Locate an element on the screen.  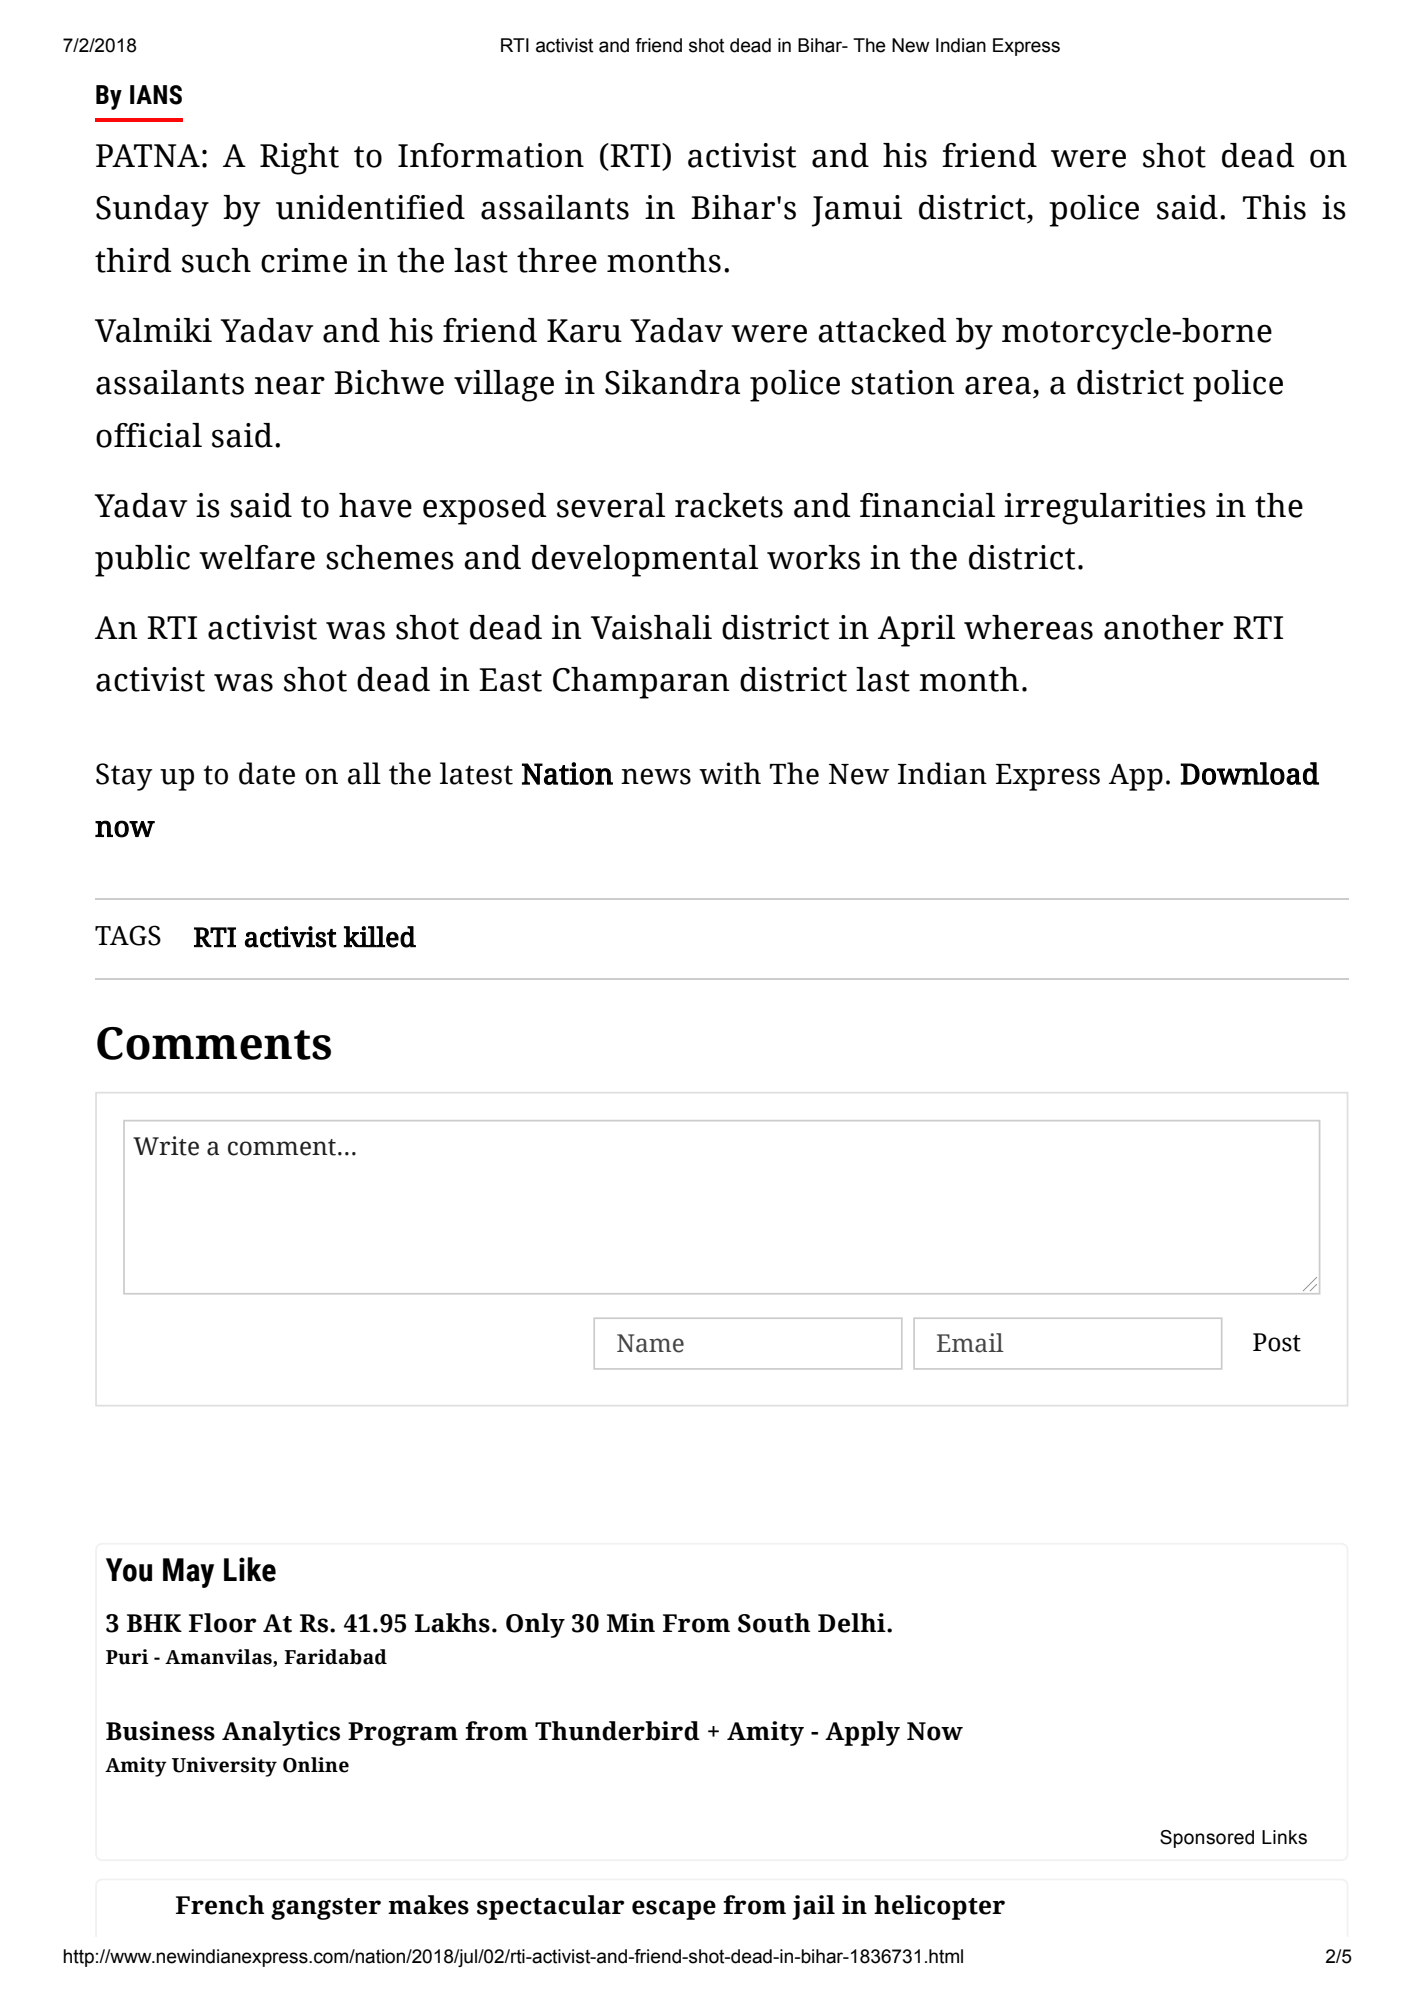
three is located at coordinates (557, 260).
